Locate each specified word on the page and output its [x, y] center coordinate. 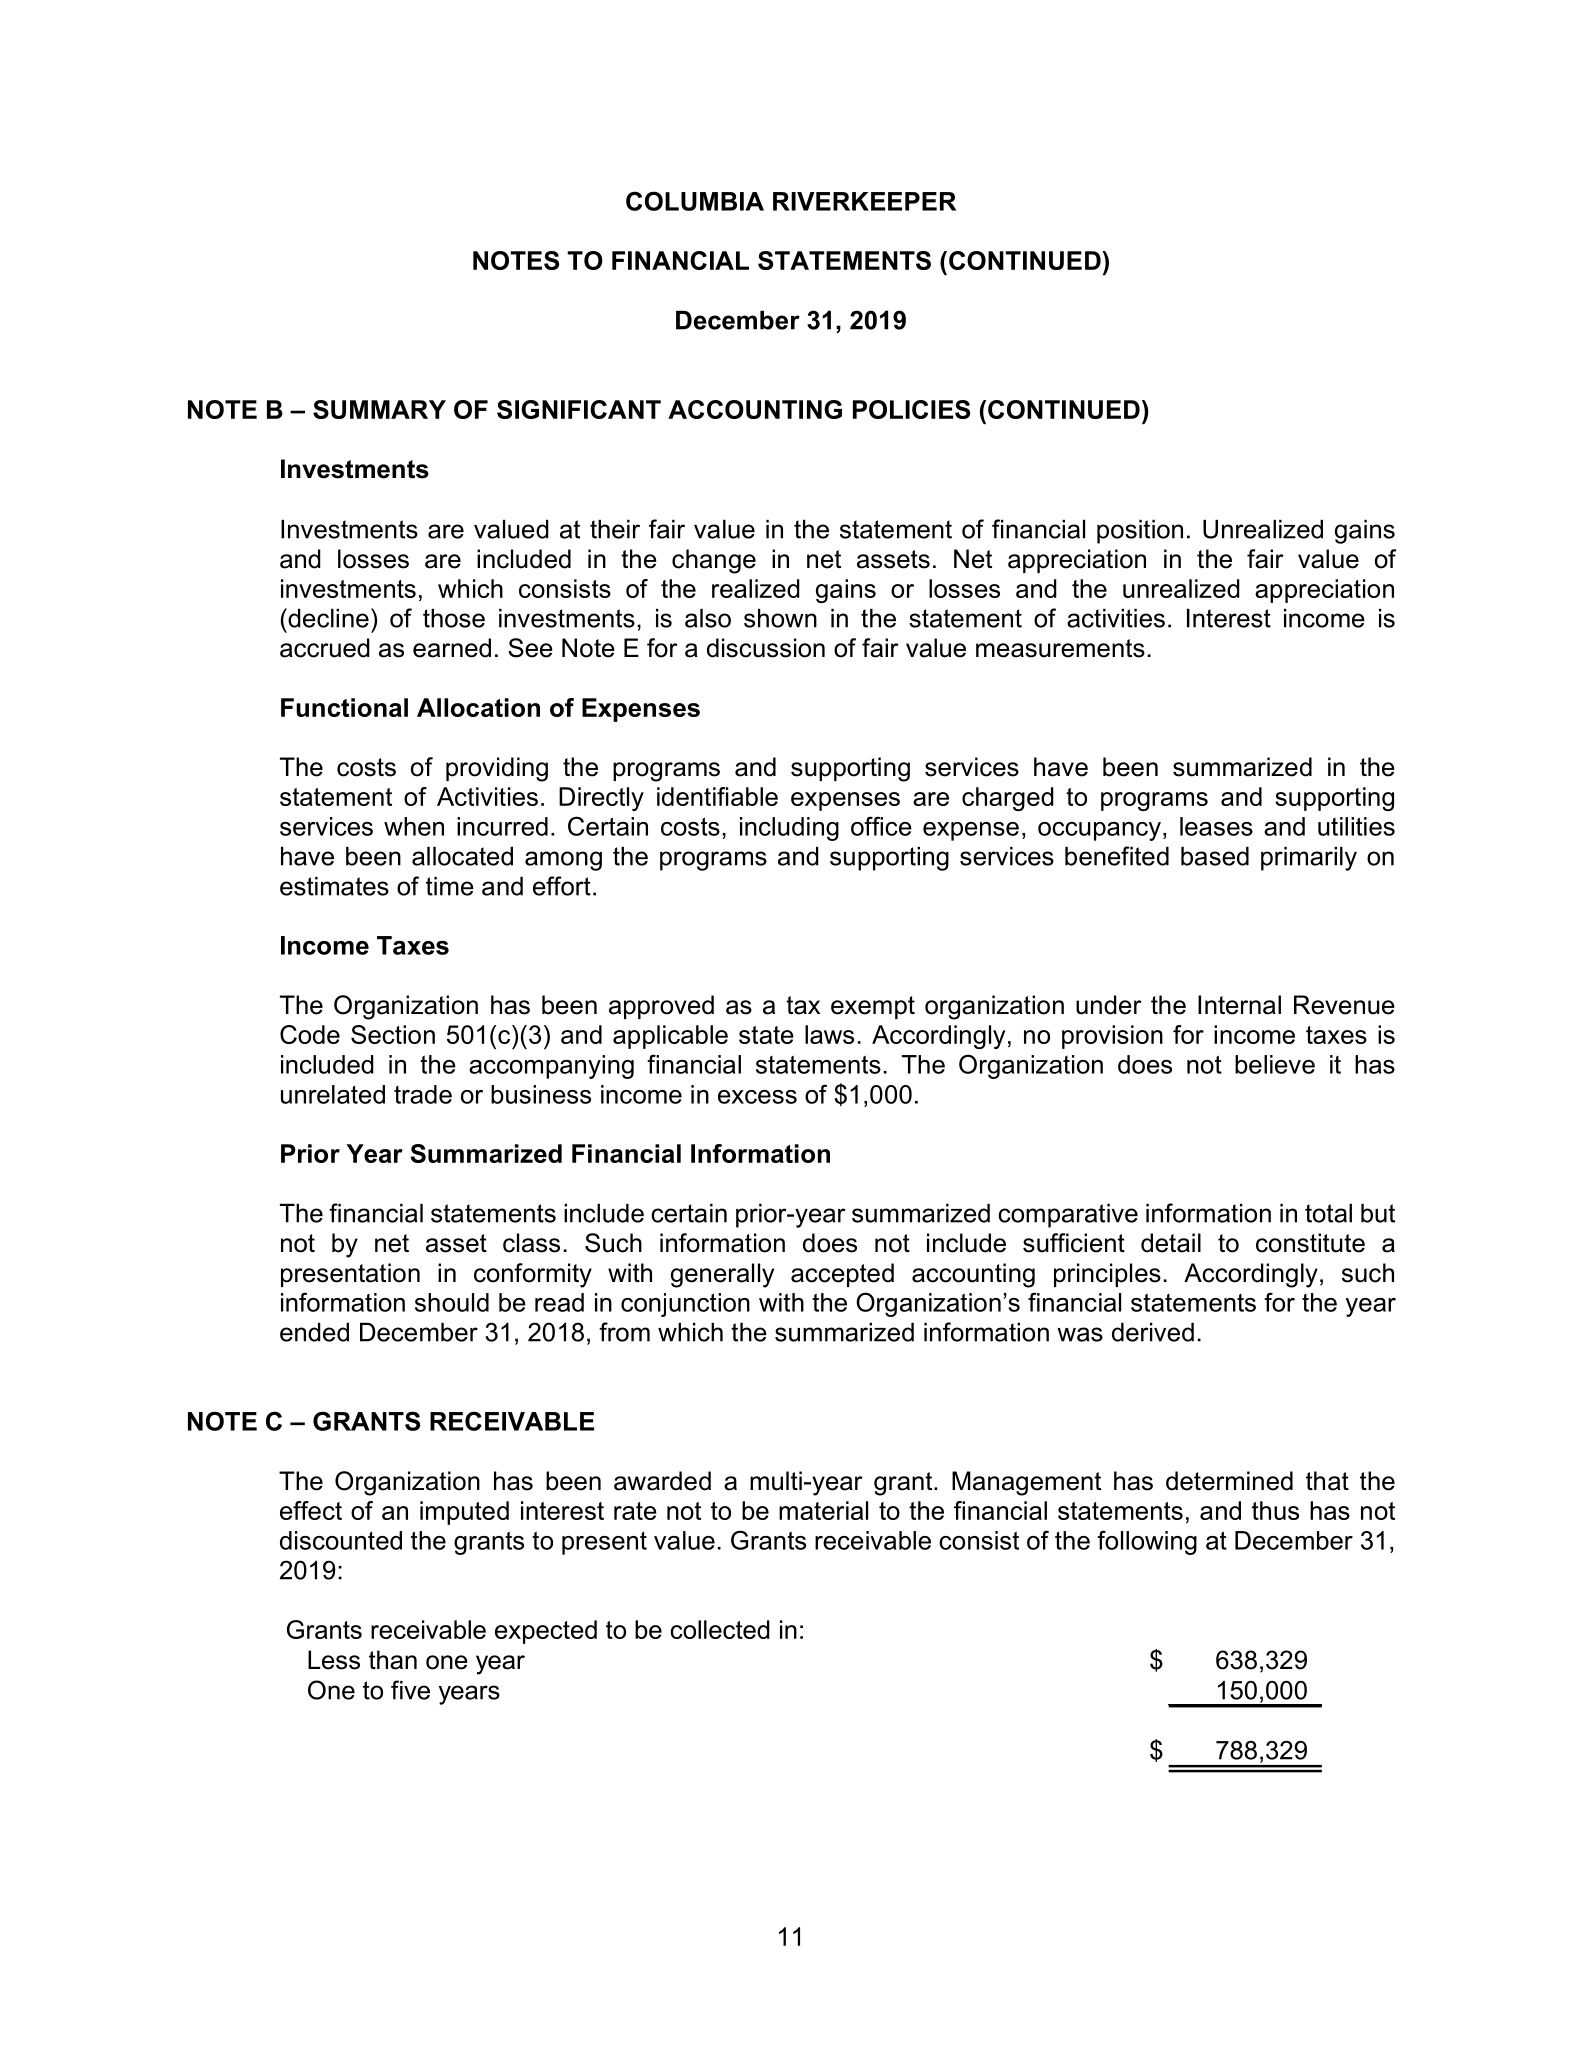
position [1140, 532]
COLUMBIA [695, 201]
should [452, 1302]
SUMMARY [379, 409]
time [450, 886]
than [393, 1660]
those [454, 618]
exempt [873, 1007]
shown [780, 618]
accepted [842, 1275]
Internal [1239, 1005]
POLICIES [911, 409]
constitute [1310, 1243]
